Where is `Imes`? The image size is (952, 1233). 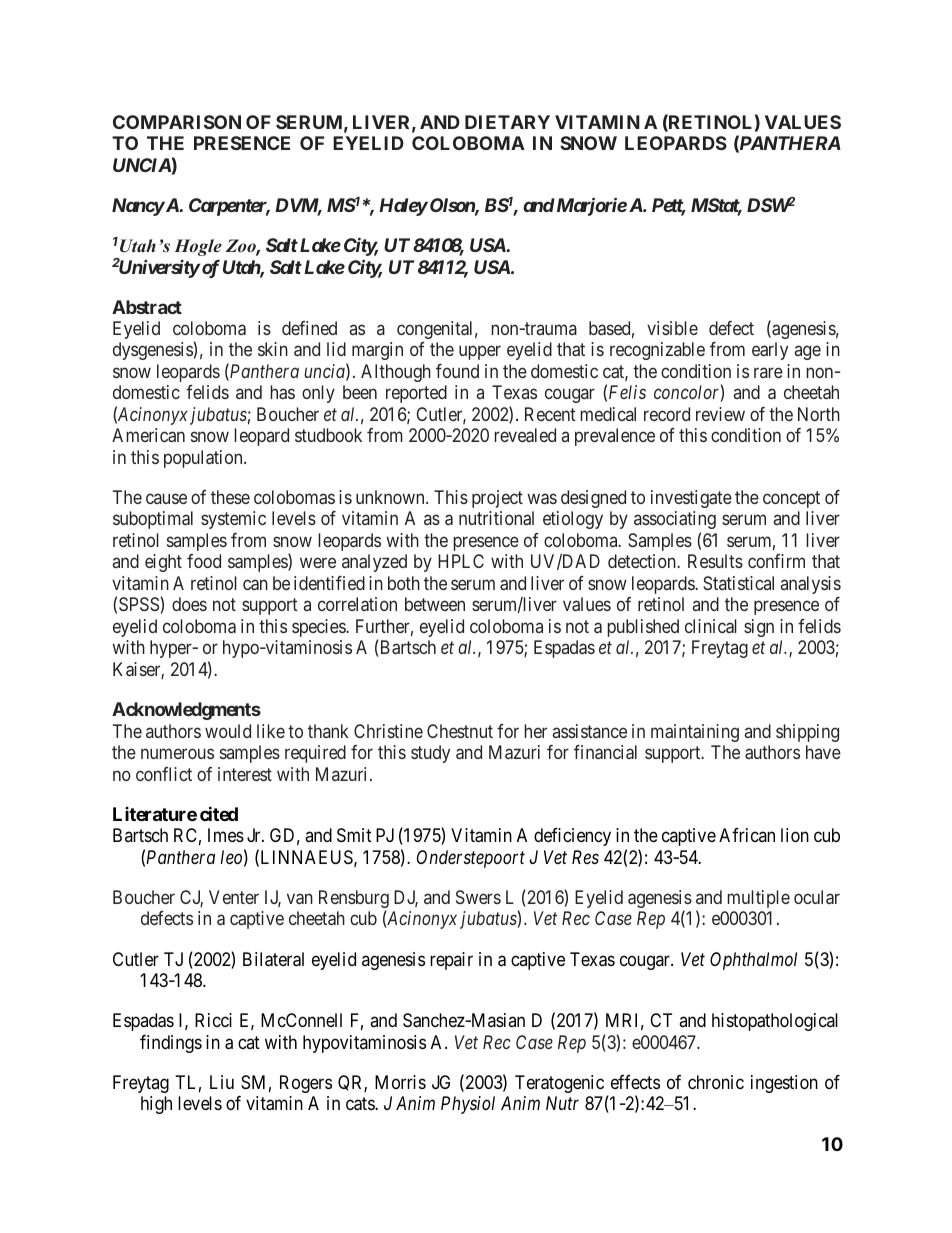 Imes is located at coordinates (226, 835).
